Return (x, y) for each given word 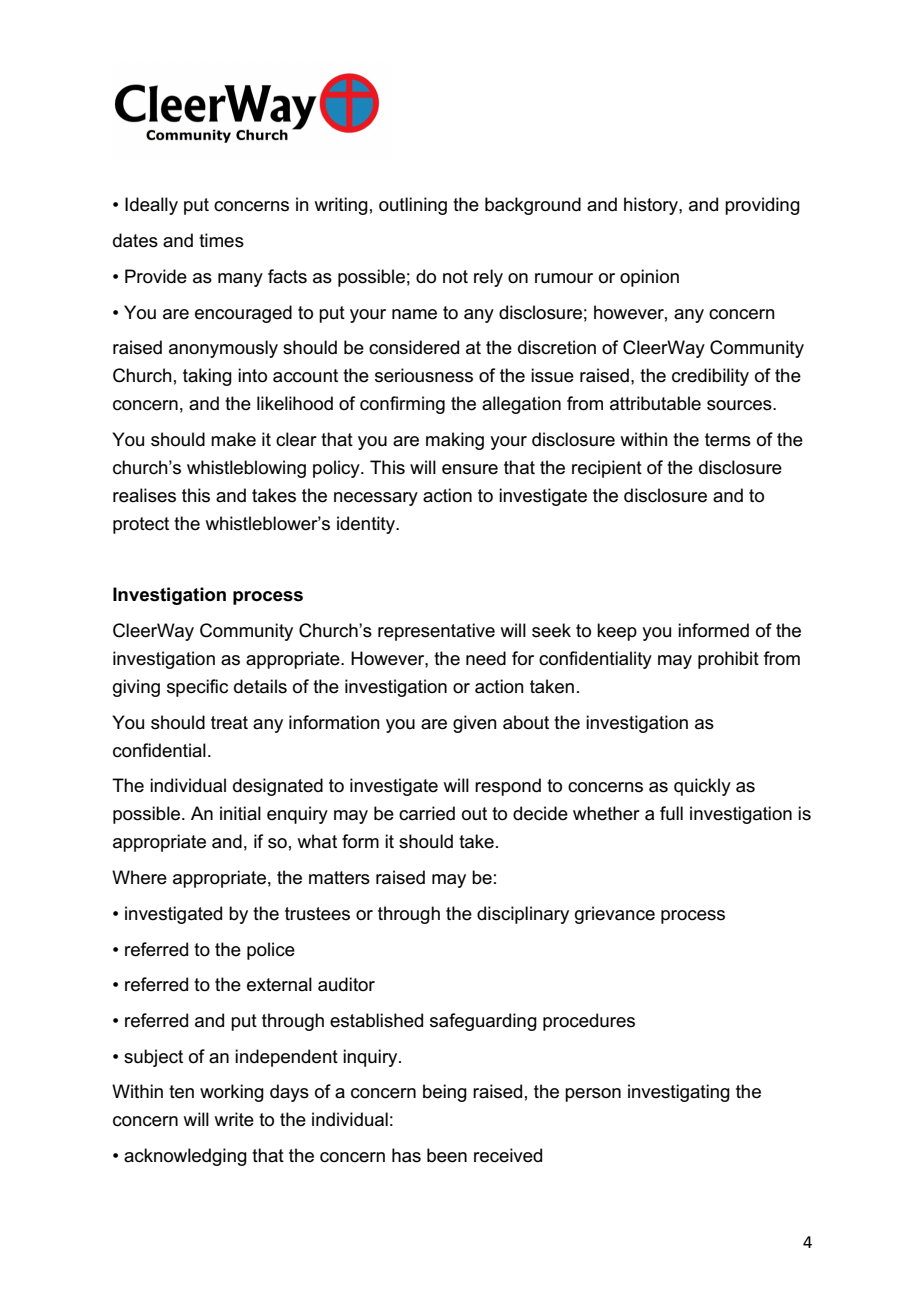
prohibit (728, 660)
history (652, 206)
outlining (413, 206)
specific (197, 688)
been (447, 1155)
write (234, 1119)
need (486, 658)
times (221, 240)
